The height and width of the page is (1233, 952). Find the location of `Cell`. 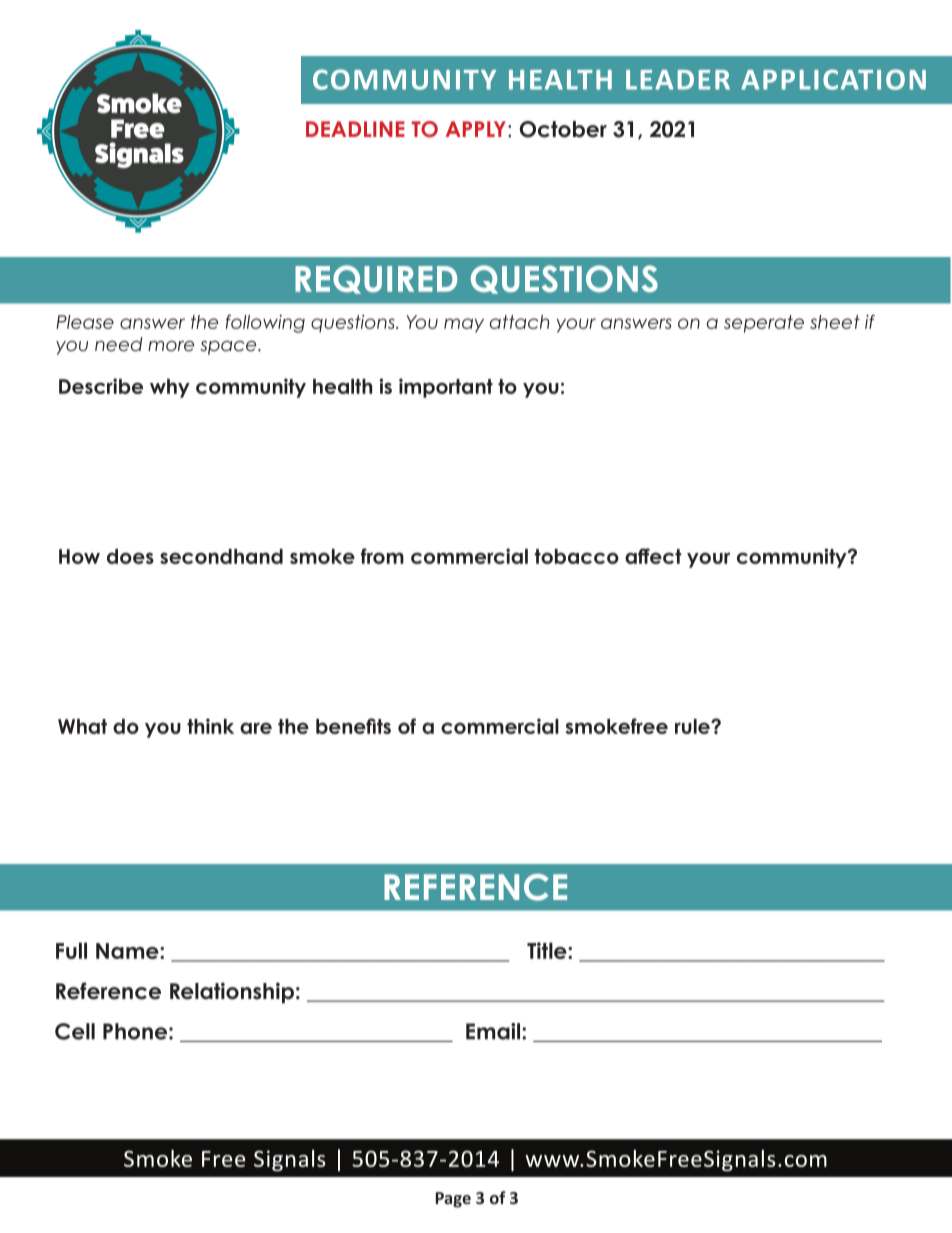

Cell is located at coordinates (75, 1031).
